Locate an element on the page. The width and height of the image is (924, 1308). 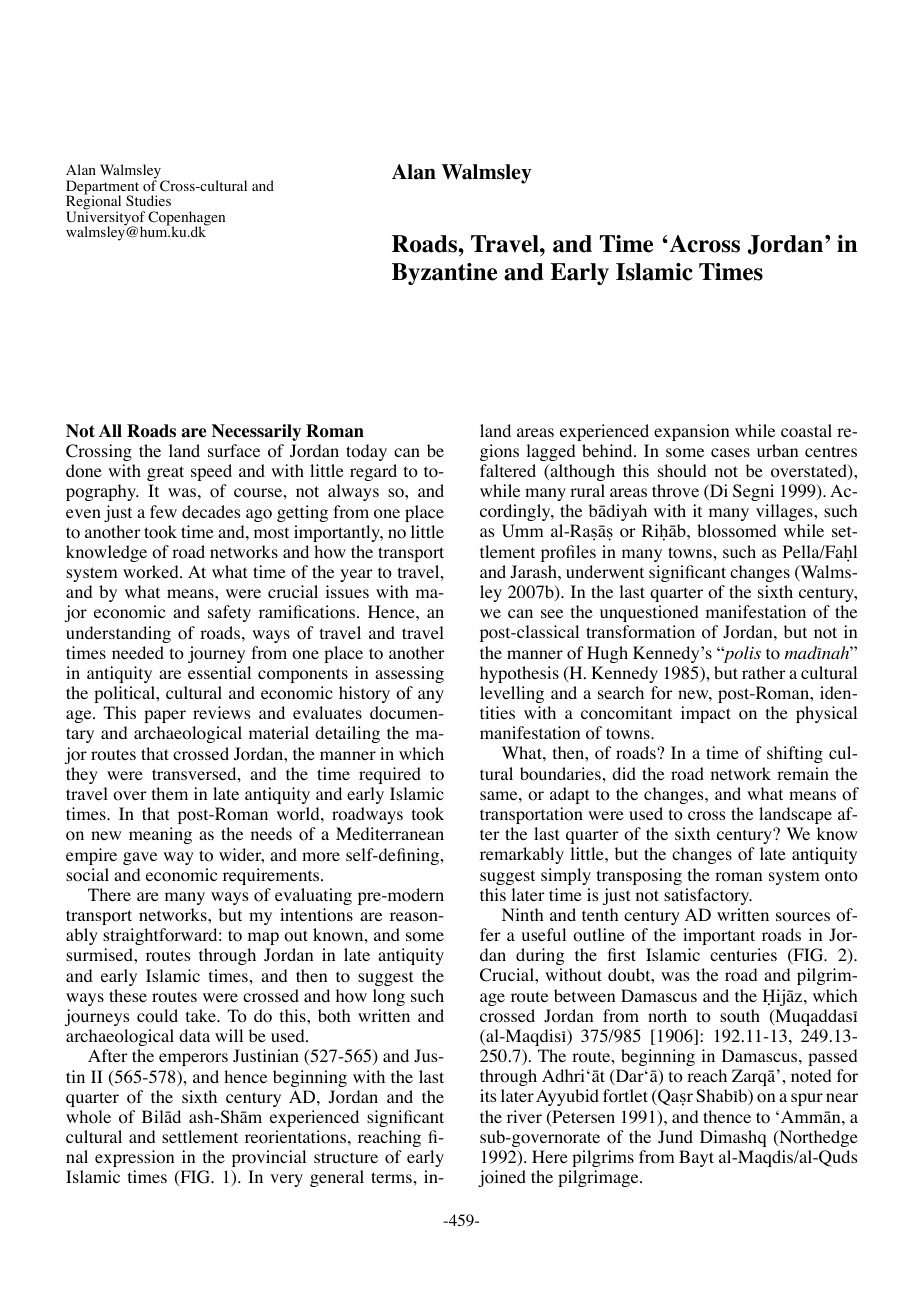
Ninth is located at coordinates (522, 914).
